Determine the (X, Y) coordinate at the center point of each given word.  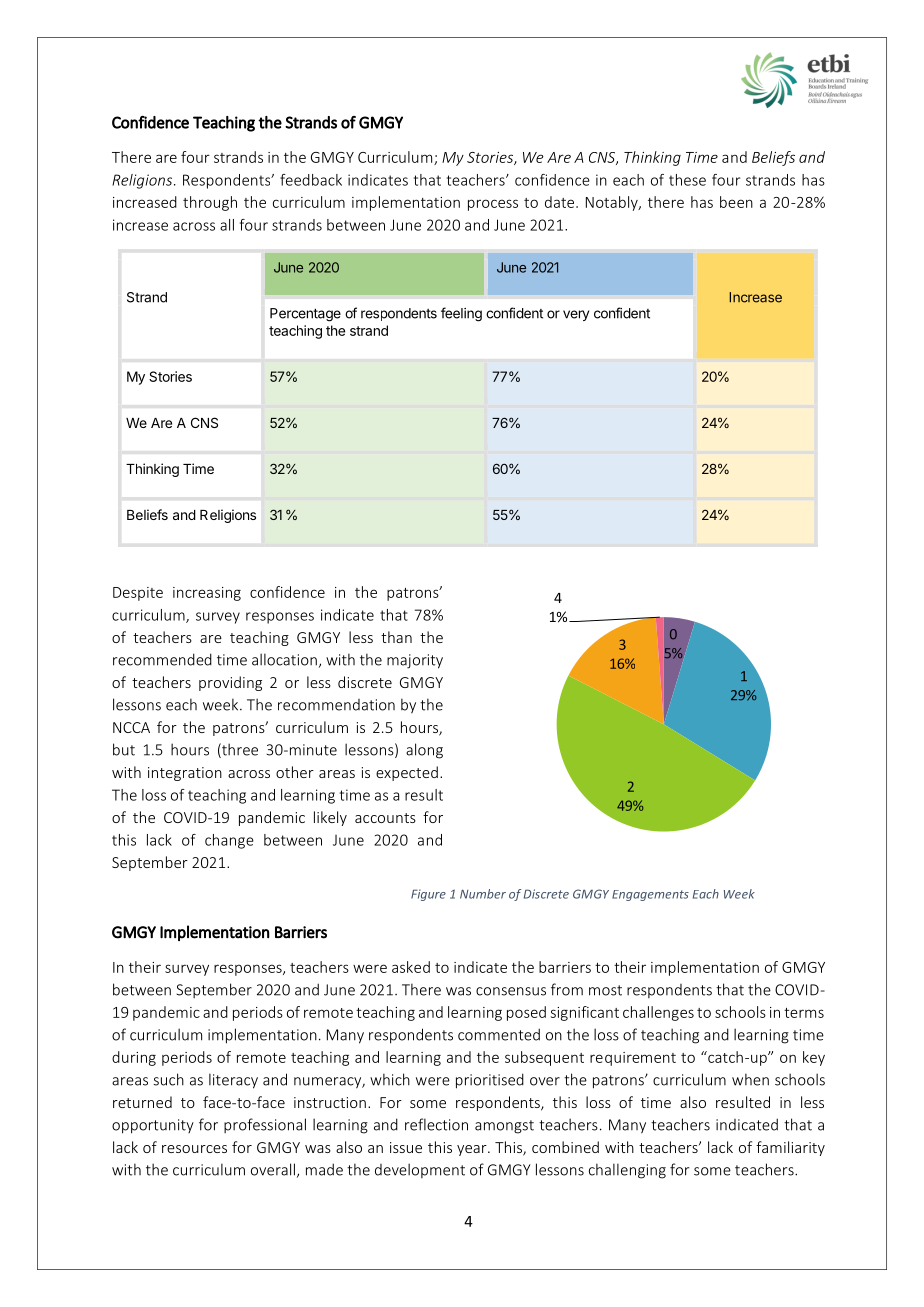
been (736, 202)
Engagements (650, 895)
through (210, 203)
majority (415, 661)
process (493, 205)
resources (194, 1149)
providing (230, 683)
